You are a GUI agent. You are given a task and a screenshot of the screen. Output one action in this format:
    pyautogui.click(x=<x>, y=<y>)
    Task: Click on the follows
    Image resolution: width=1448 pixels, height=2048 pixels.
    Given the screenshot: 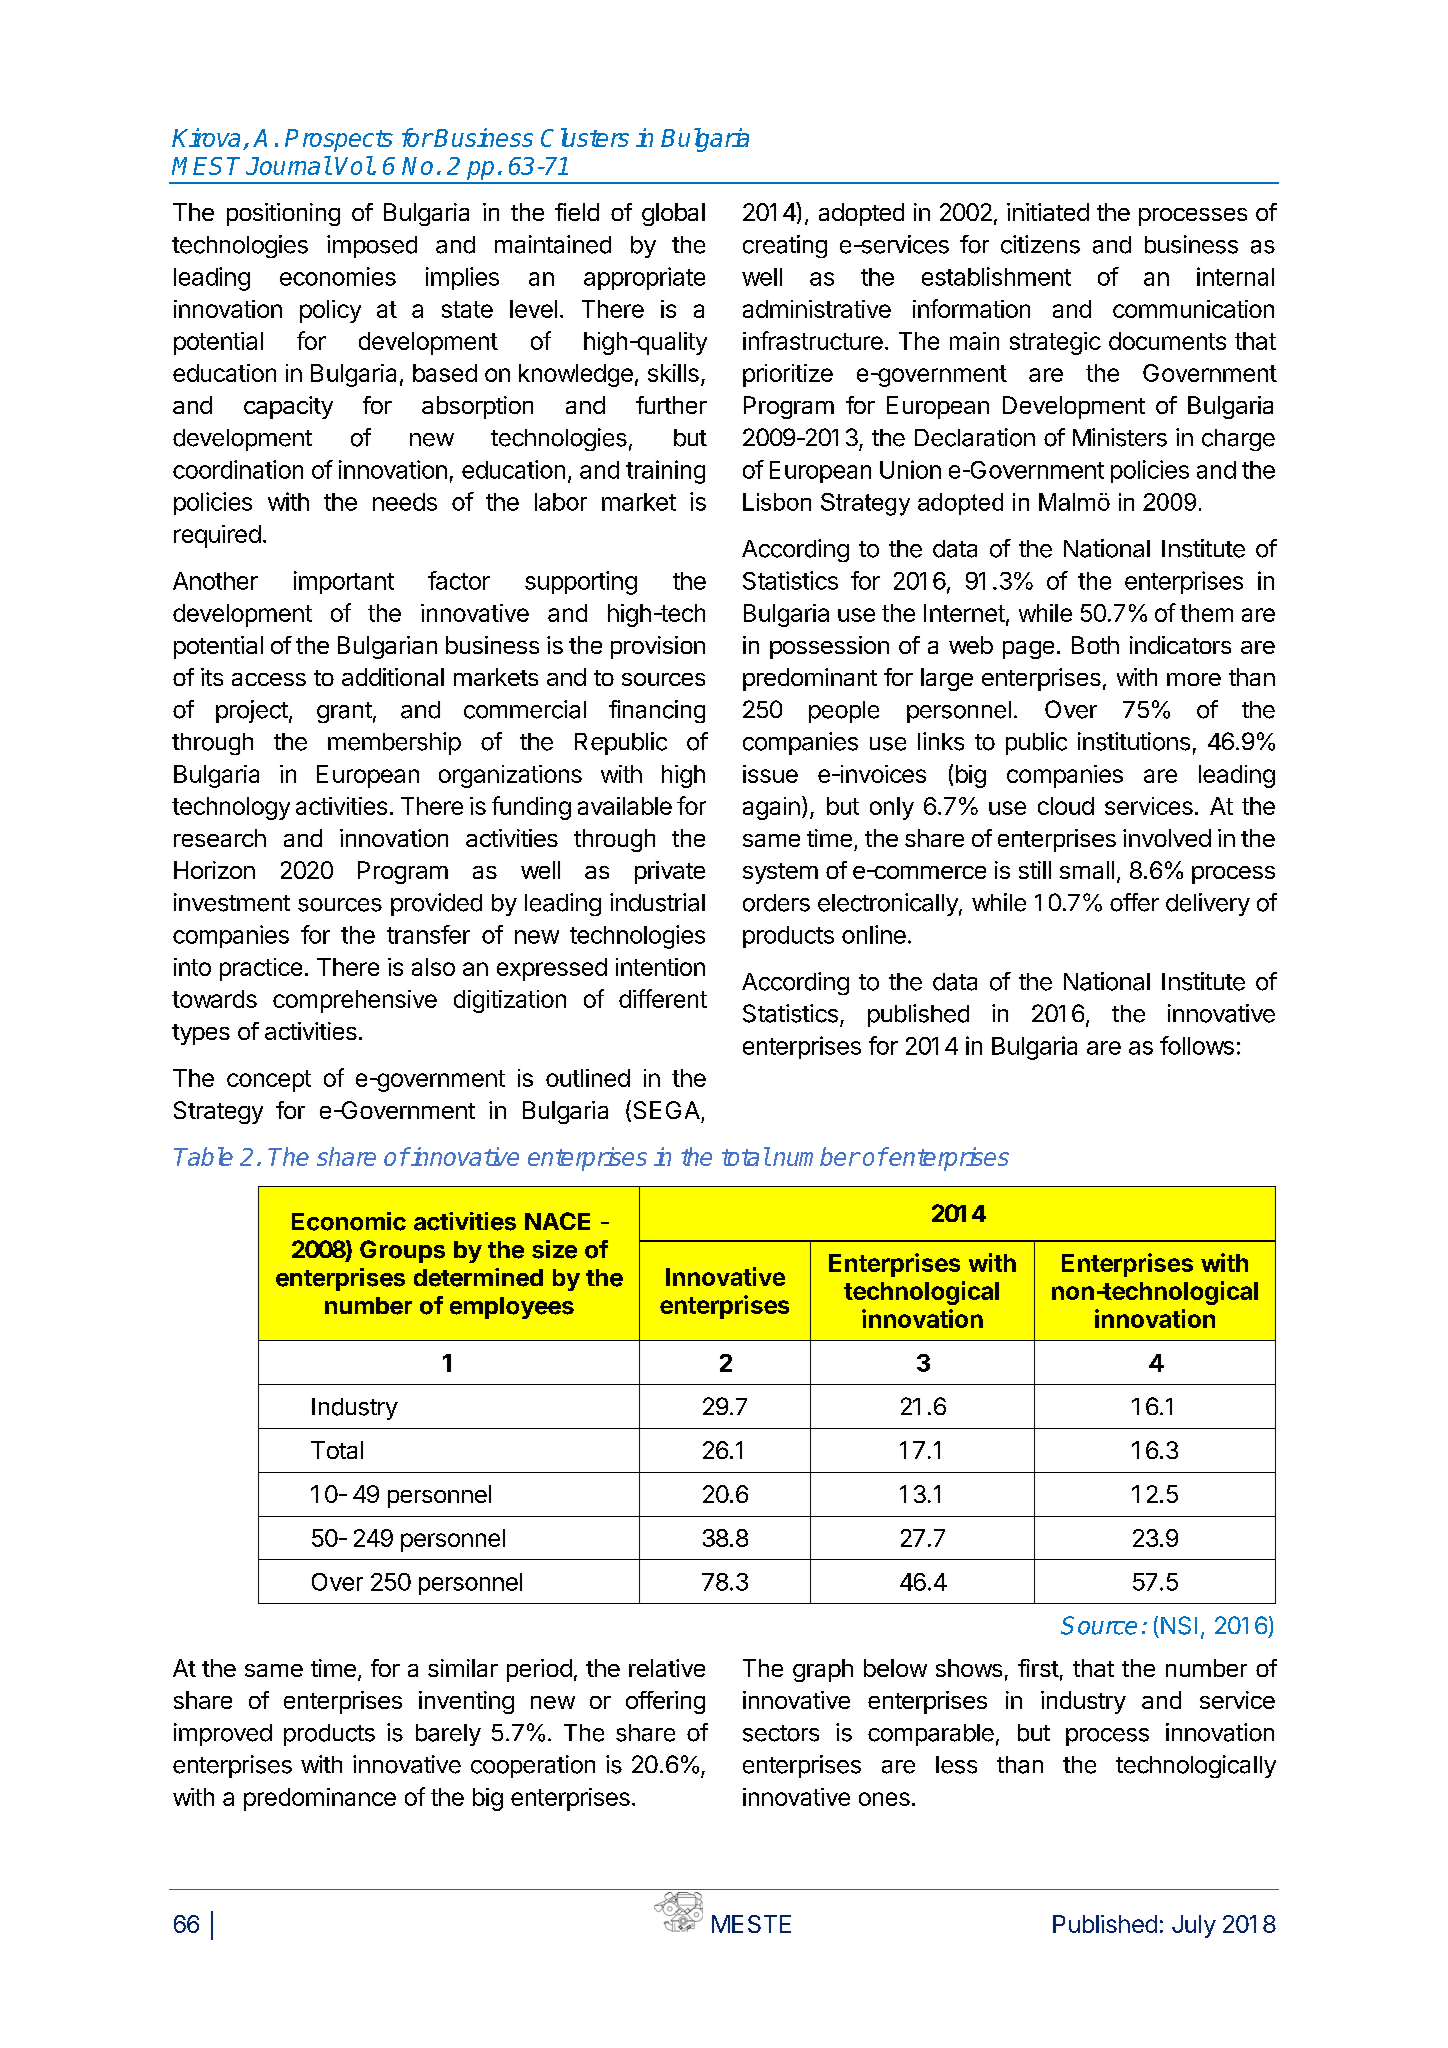 What is the action you would take?
    pyautogui.click(x=1197, y=1045)
